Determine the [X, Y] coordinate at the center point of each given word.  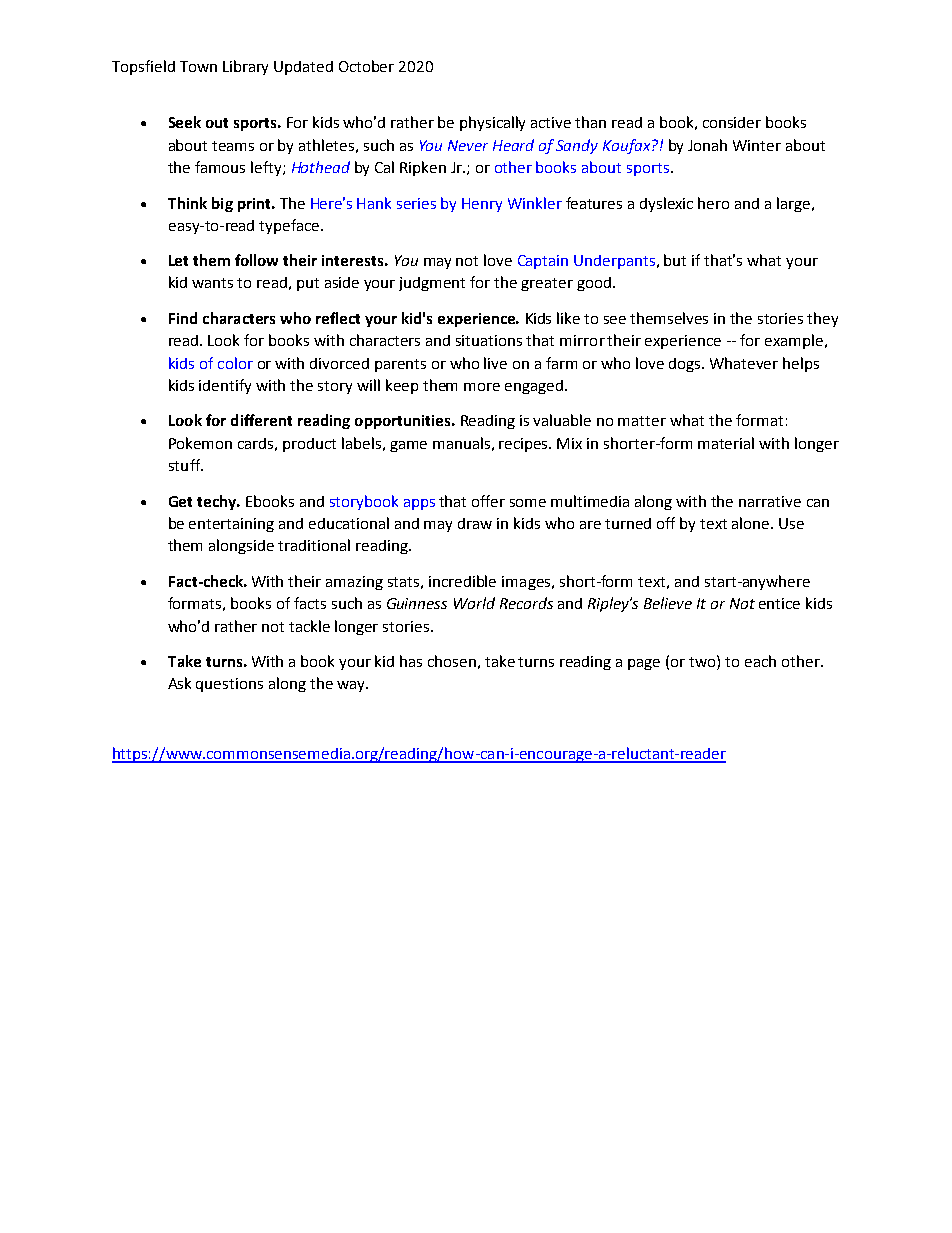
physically [492, 123]
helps [801, 364]
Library [245, 67]
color [235, 363]
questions [229, 685]
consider [732, 122]
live [495, 363]
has [411, 661]
